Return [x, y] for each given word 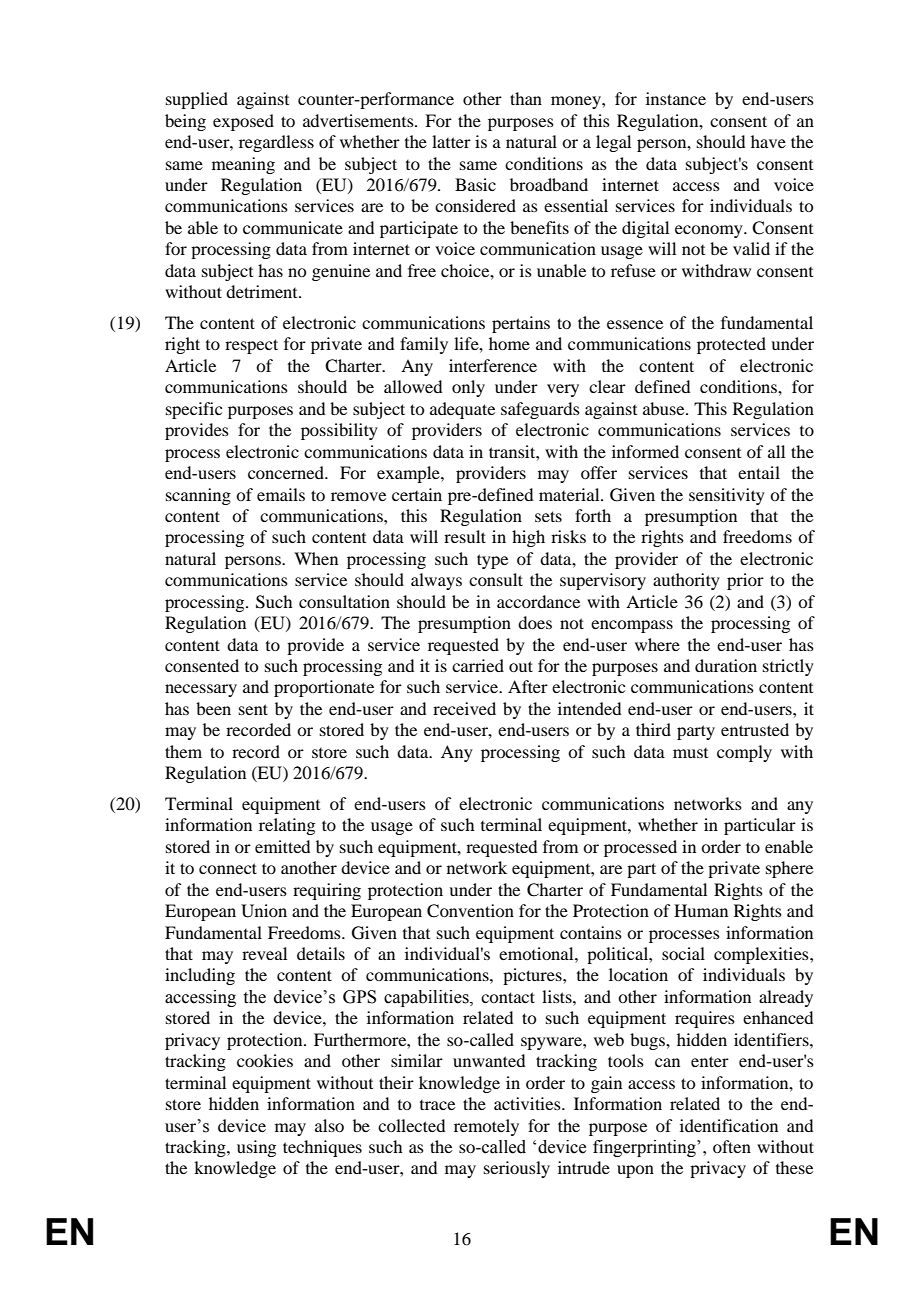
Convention [470, 911]
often [732, 1146]
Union [264, 911]
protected [731, 345]
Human [701, 910]
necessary [201, 690]
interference [493, 365]
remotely [486, 1127]
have [768, 141]
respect [251, 346]
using [256, 1148]
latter [451, 141]
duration [726, 665]
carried [478, 665]
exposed [243, 122]
